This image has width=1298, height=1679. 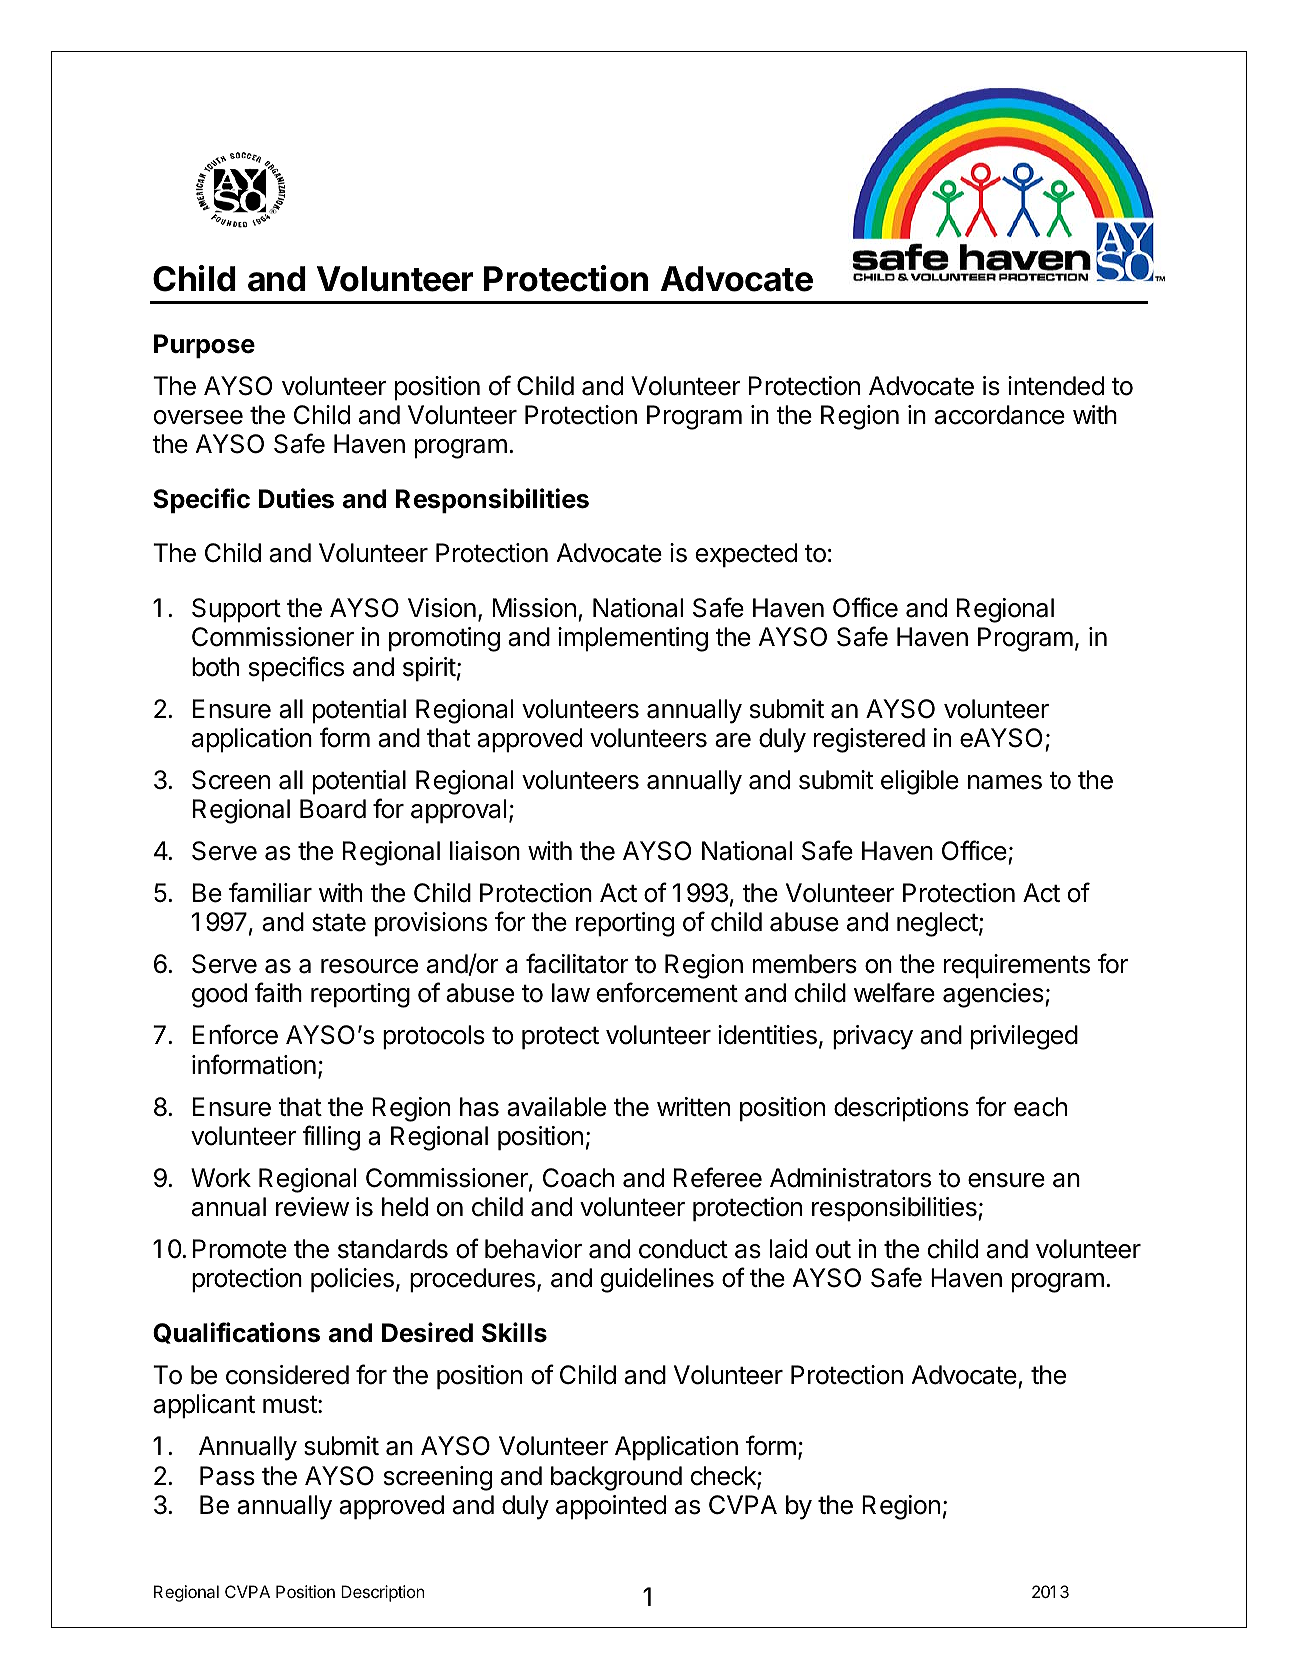 What do you see at coordinates (746, 555) in the image?
I see `expected` at bounding box center [746, 555].
